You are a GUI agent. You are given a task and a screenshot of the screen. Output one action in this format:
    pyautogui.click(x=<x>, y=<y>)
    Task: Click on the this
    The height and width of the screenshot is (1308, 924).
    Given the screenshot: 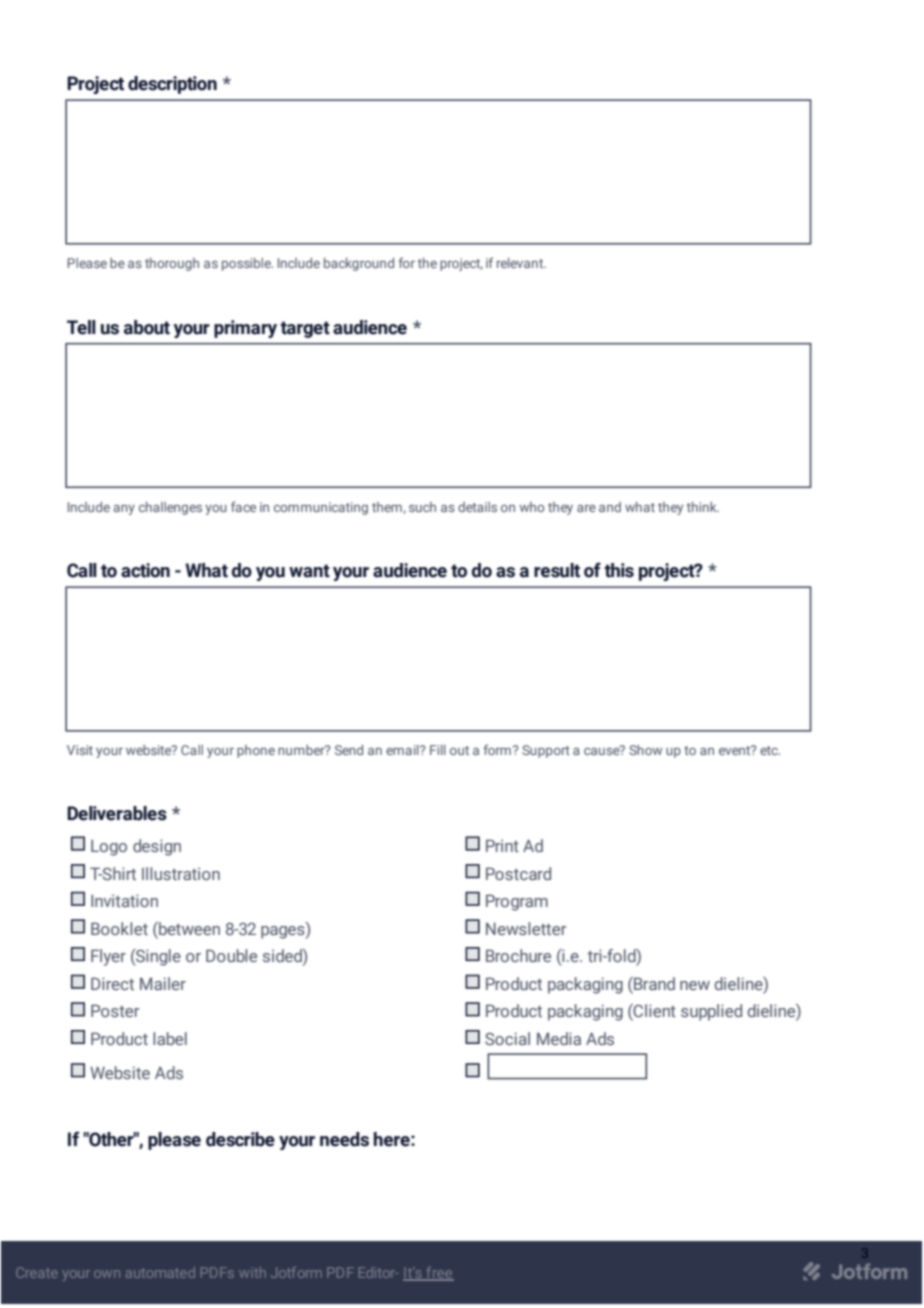 What is the action you would take?
    pyautogui.click(x=619, y=570)
